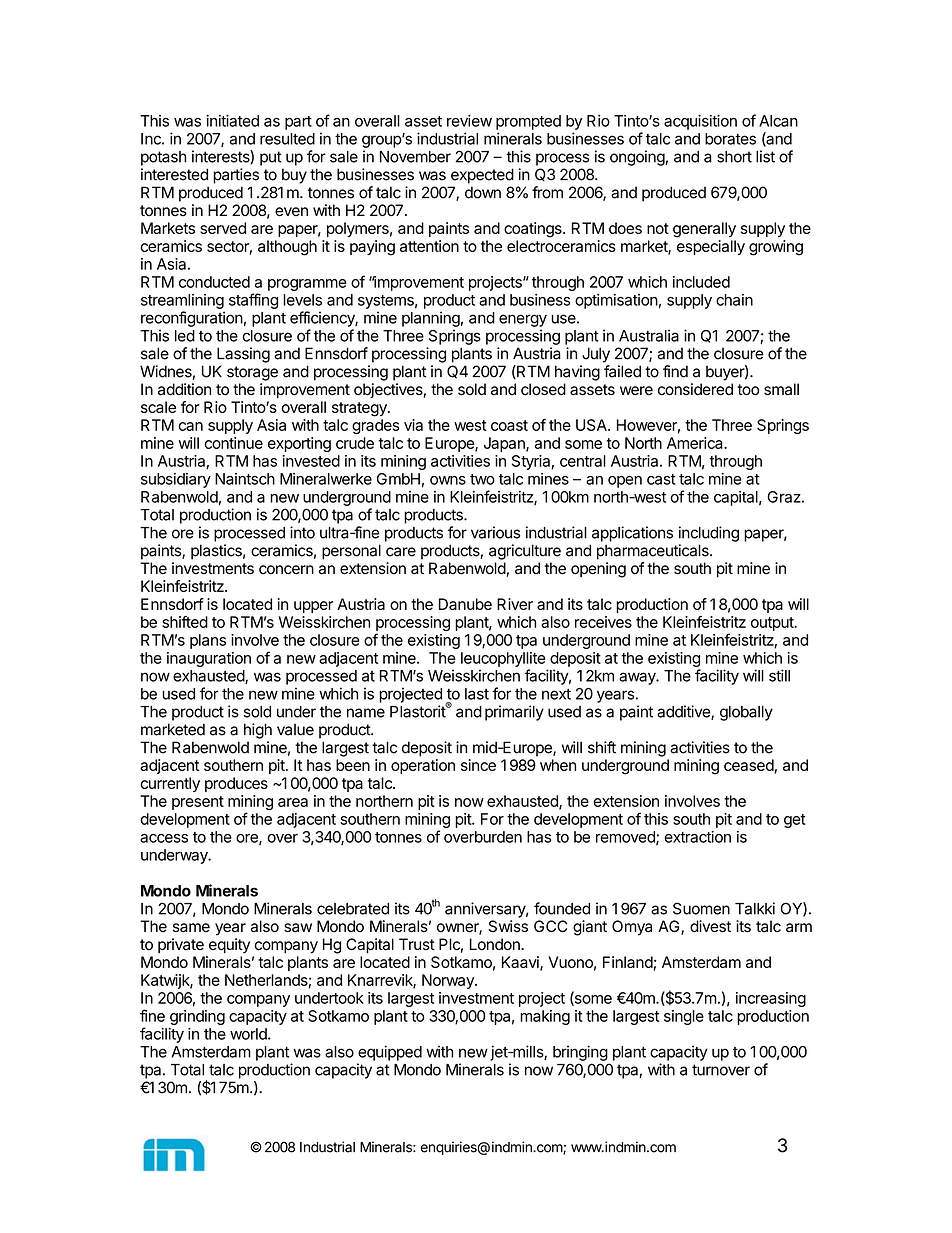 This screenshot has width=952, height=1233. I want to click on initiated, so click(232, 121).
